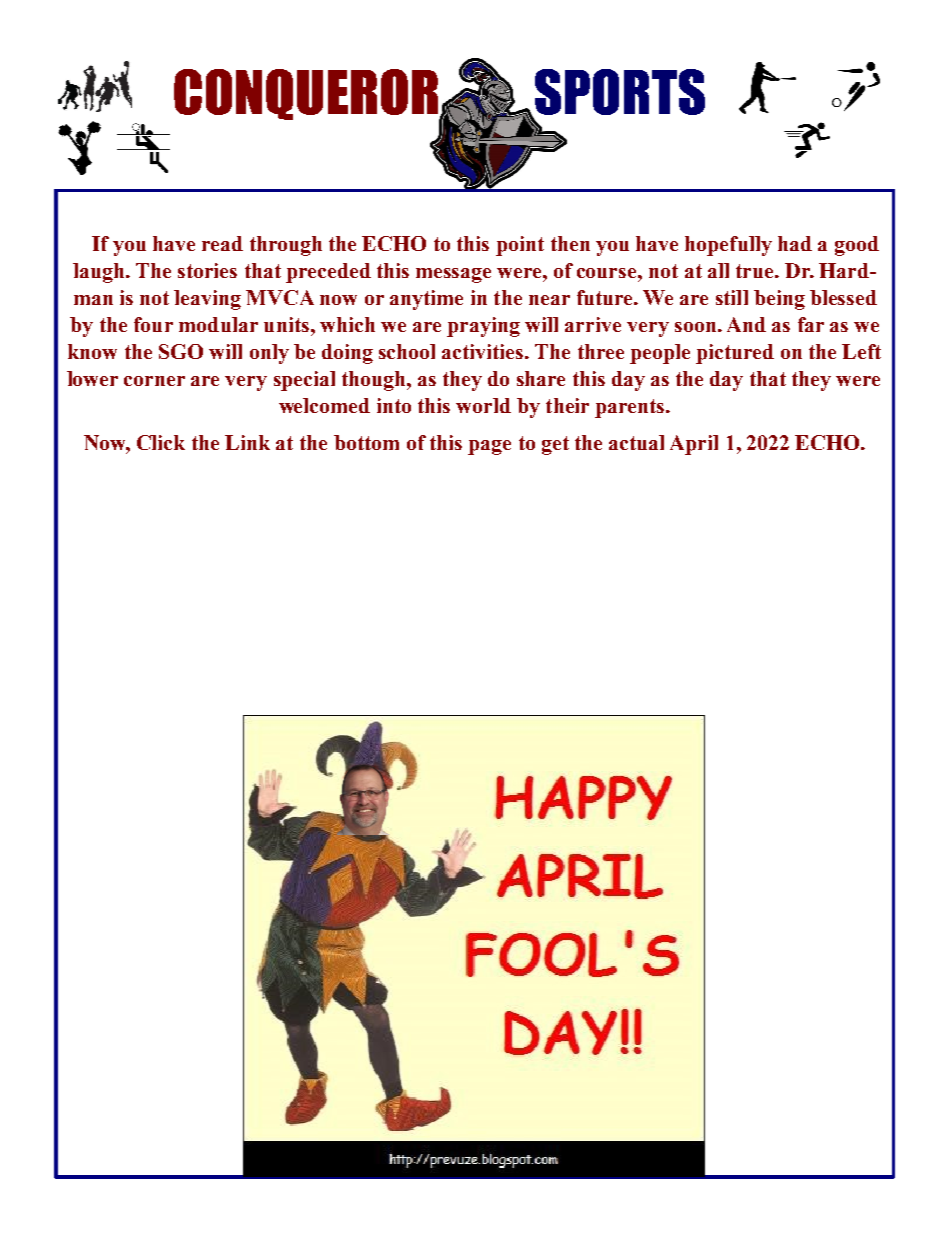 The image size is (952, 1233). What do you see at coordinates (269, 354) in the screenshot?
I see `only` at bounding box center [269, 354].
